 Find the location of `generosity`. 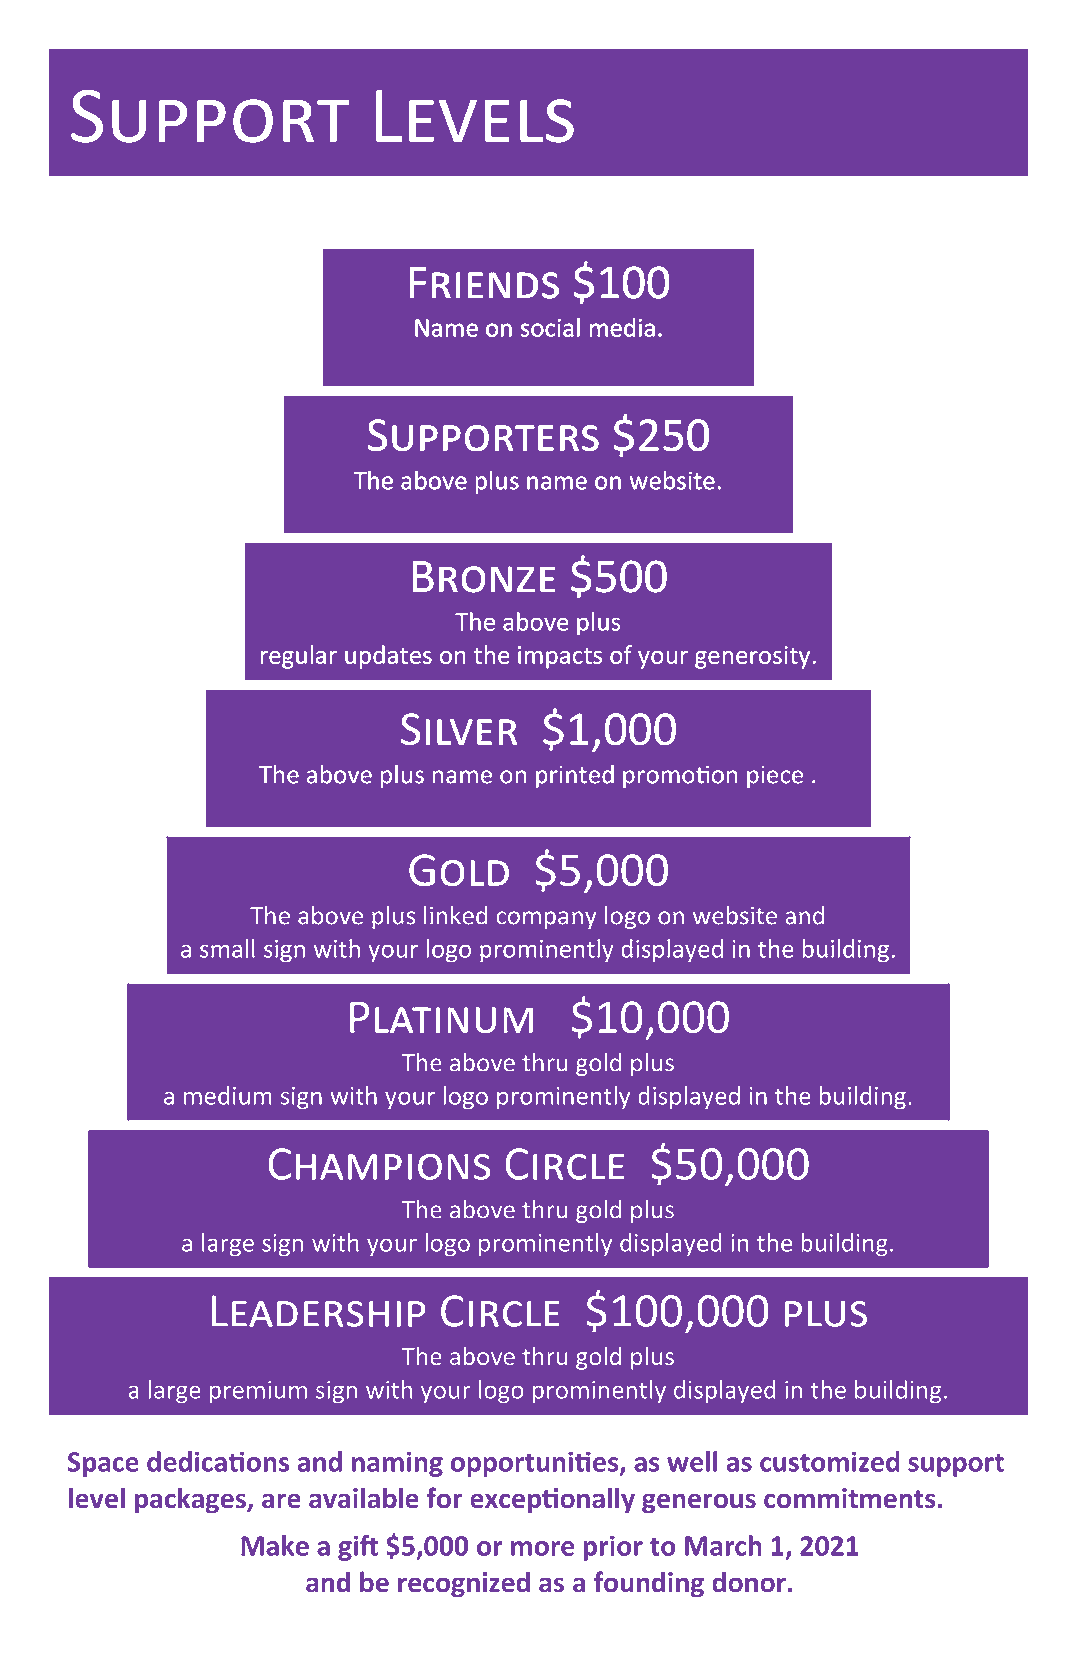

generosity is located at coordinates (752, 657).
